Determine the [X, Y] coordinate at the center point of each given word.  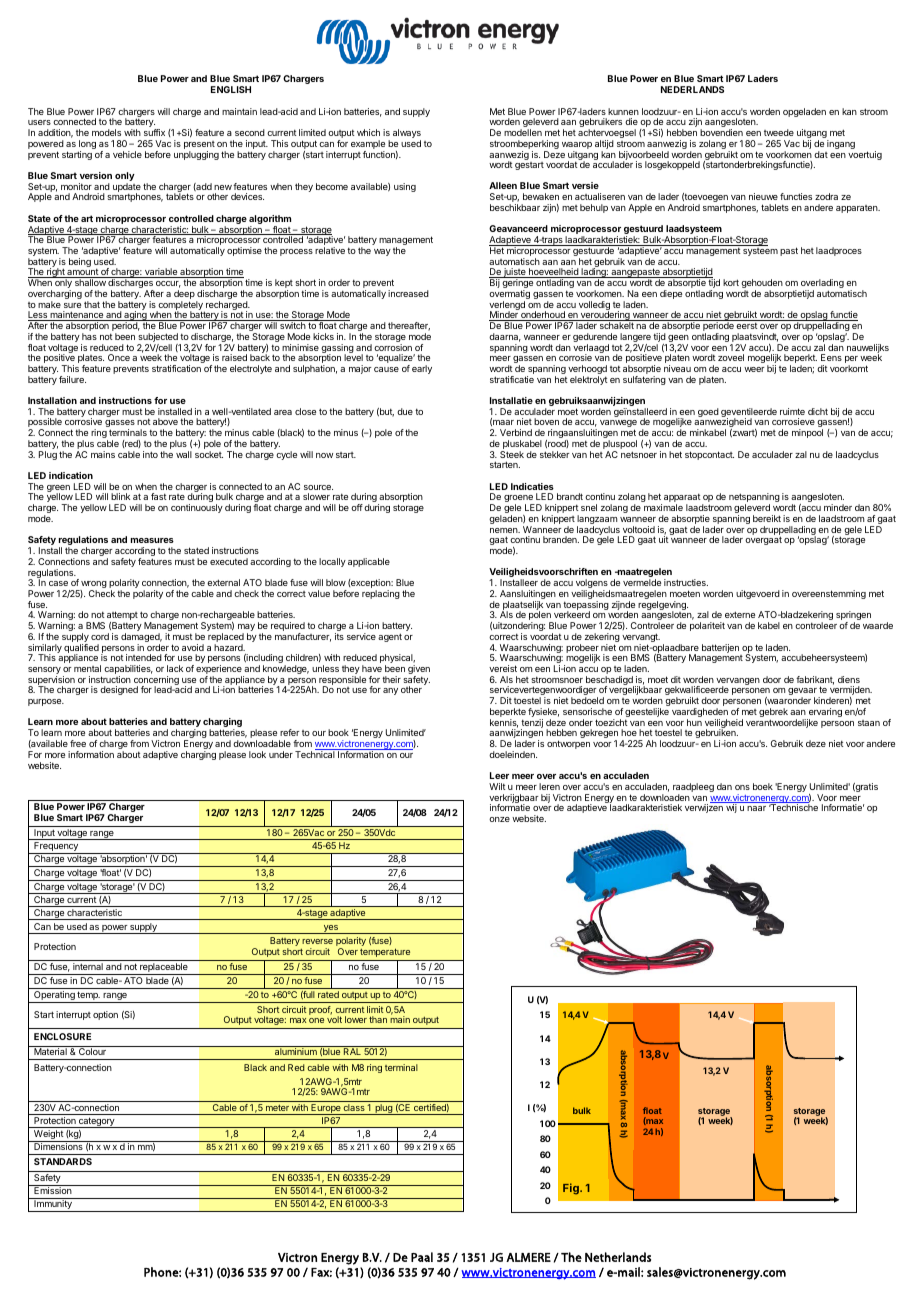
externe [740, 614]
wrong [93, 586]
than [378, 1019]
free [78, 743]
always [407, 135]
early [422, 369]
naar [756, 808]
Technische [793, 807]
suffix [154, 132]
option [105, 1015]
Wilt [497, 786]
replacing [381, 594]
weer [754, 369]
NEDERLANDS [692, 89]
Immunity [53, 1206]
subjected [159, 339]
